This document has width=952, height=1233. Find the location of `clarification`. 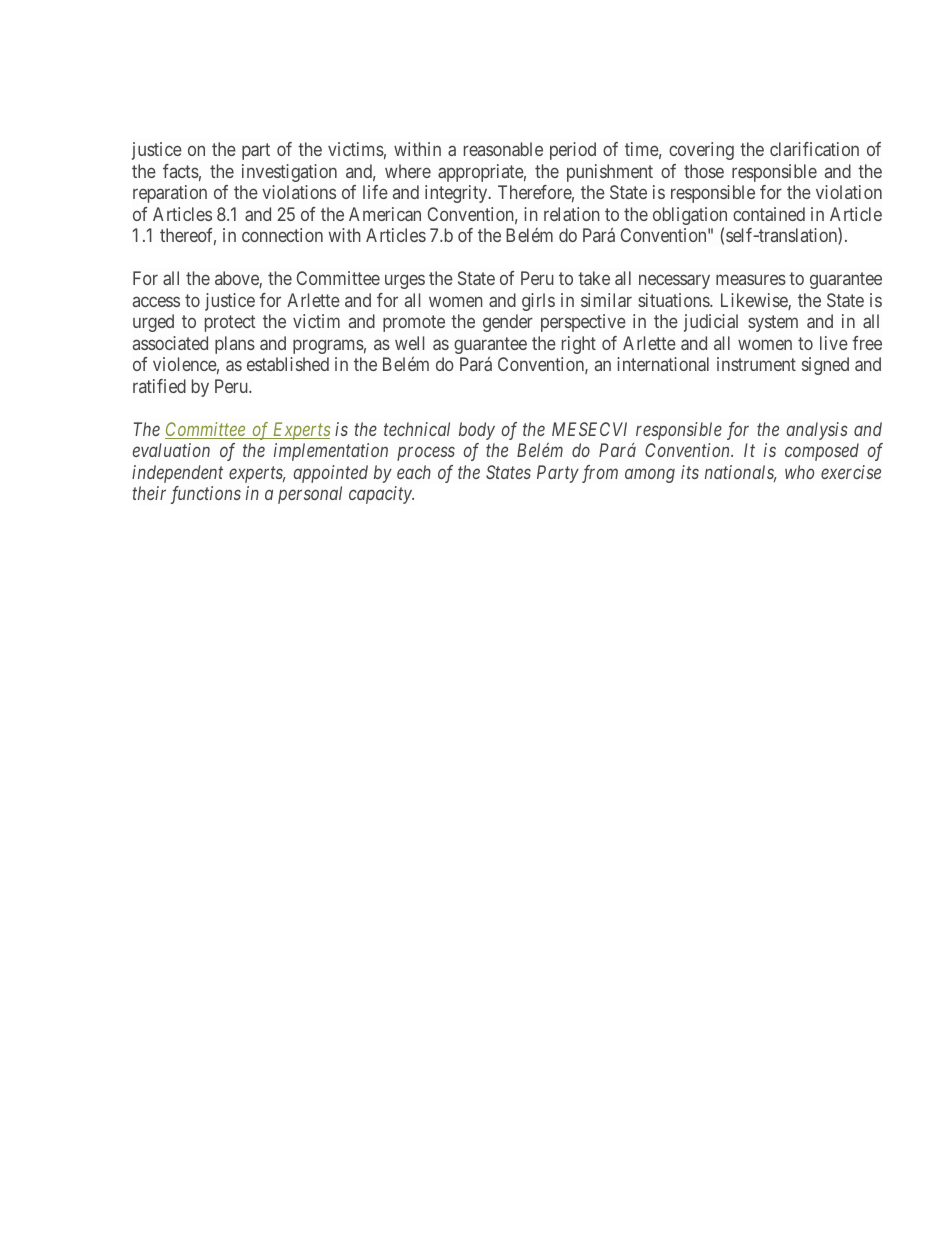

clarification is located at coordinates (814, 149).
